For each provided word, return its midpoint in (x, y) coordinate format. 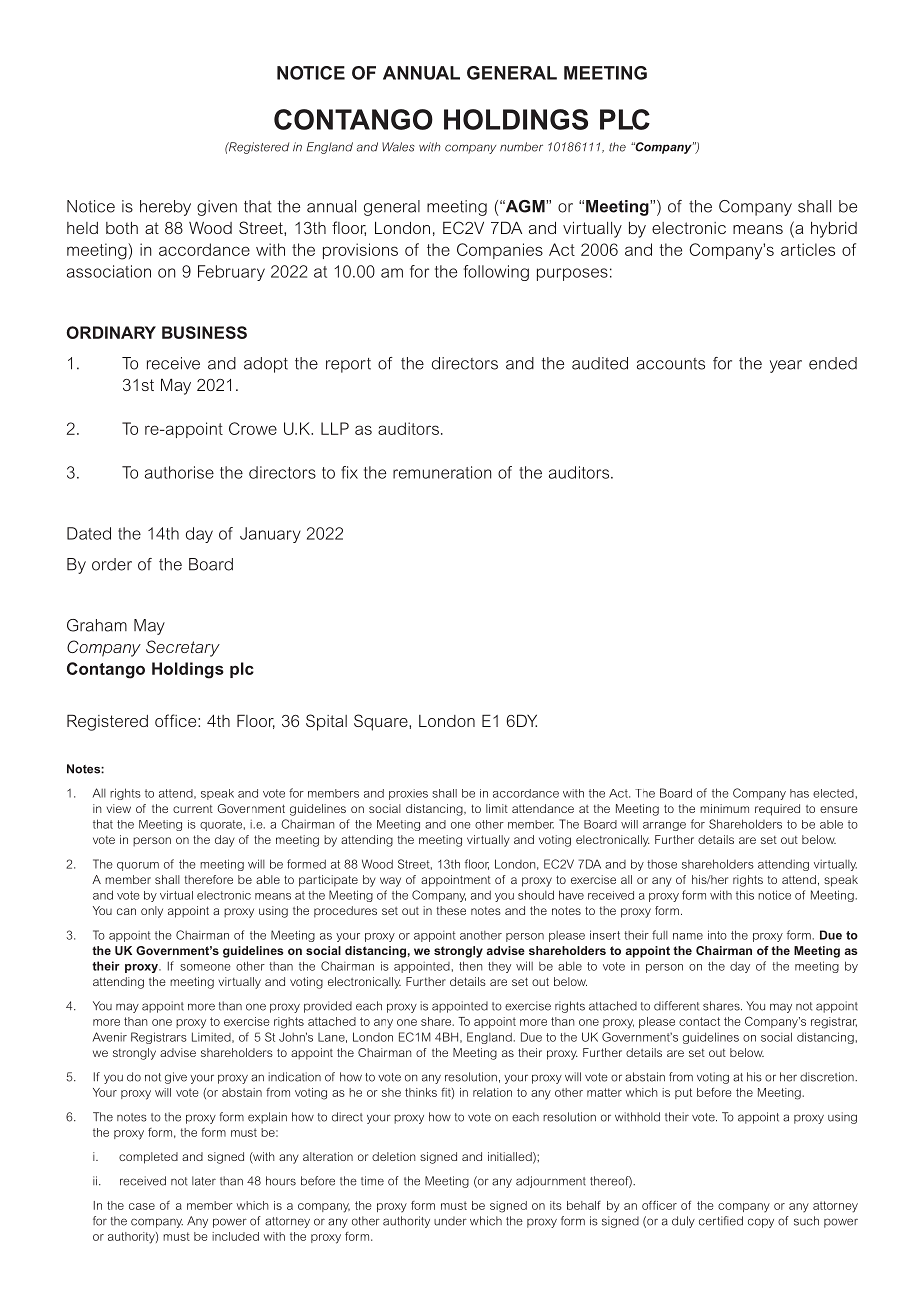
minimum (724, 808)
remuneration (442, 472)
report (348, 365)
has (799, 793)
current (193, 809)
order (112, 564)
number (521, 147)
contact (699, 1021)
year (786, 366)
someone (205, 967)
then (470, 966)
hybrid (834, 230)
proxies (408, 794)
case (142, 1206)
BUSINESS (204, 332)
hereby (165, 208)
